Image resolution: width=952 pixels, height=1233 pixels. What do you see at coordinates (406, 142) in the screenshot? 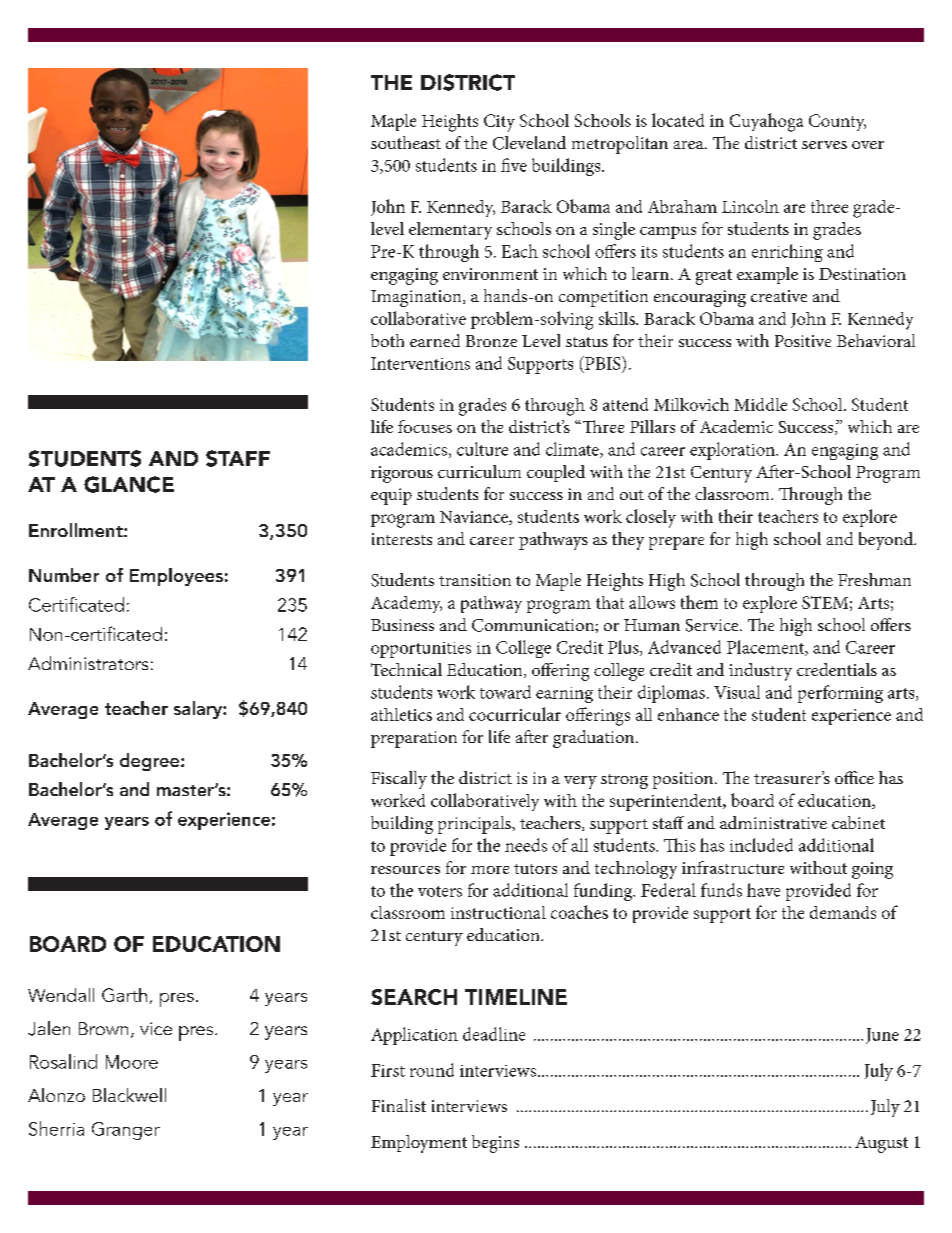
I see `southeast` at bounding box center [406, 142].
